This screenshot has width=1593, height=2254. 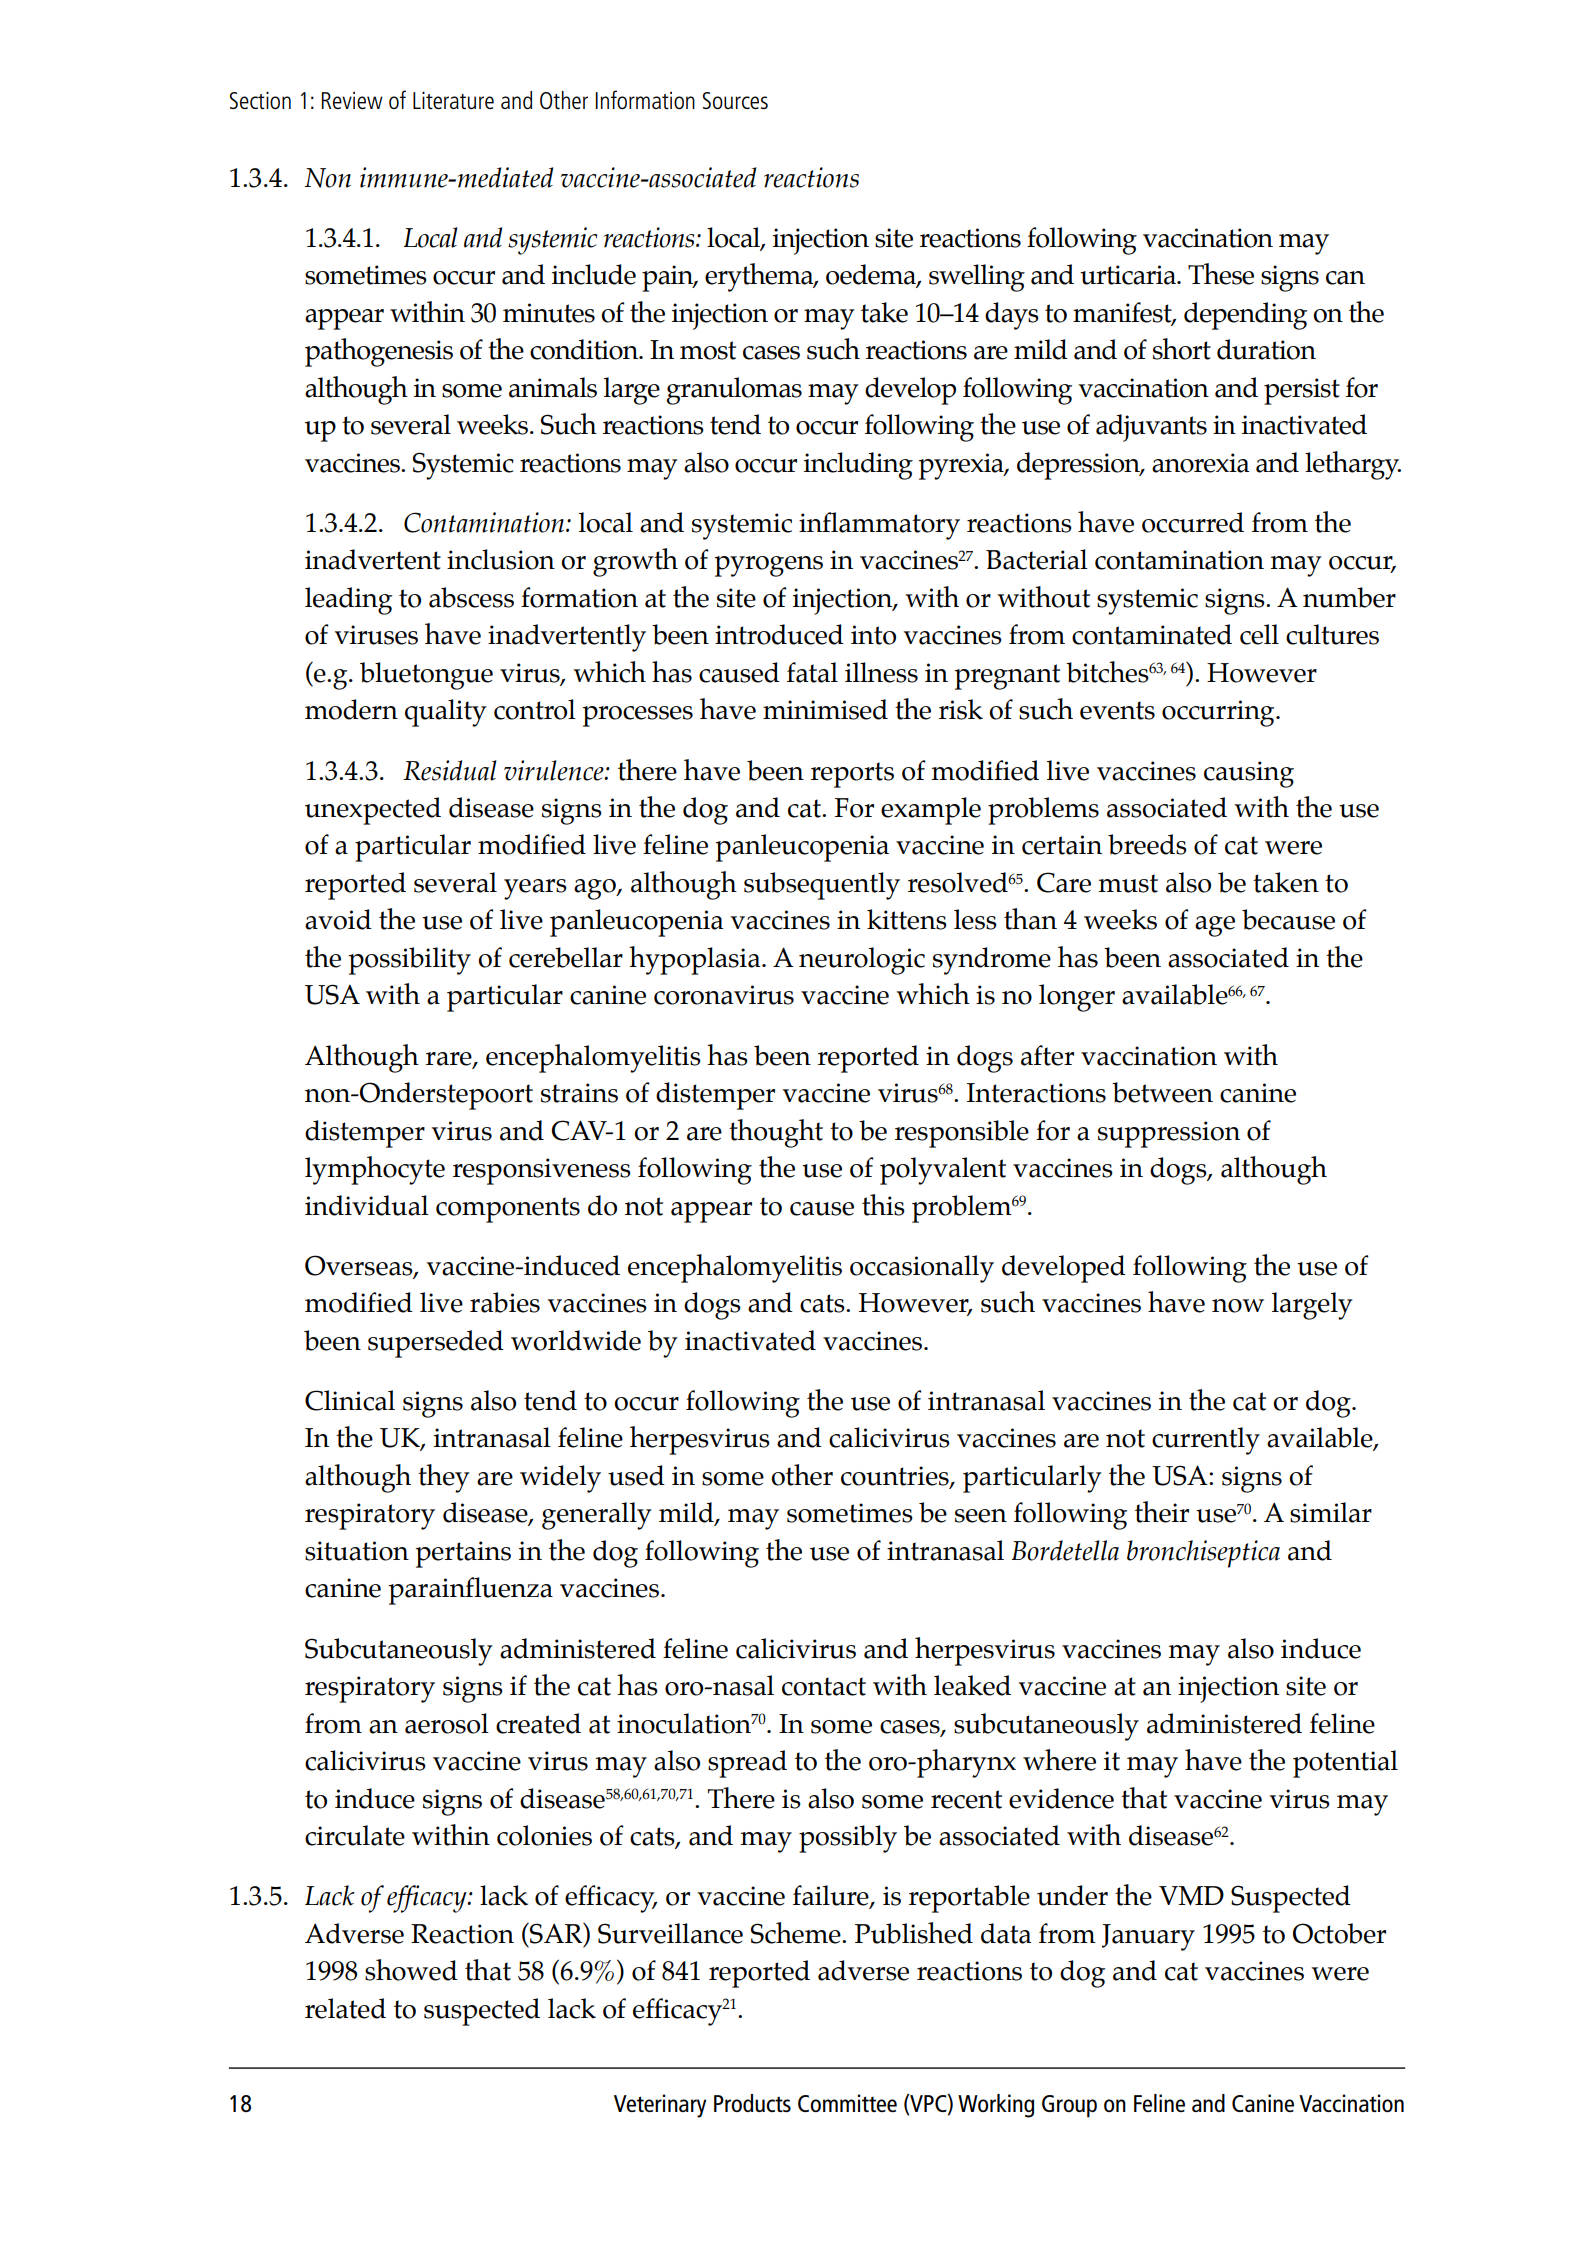 I want to click on their, so click(x=1162, y=1512).
